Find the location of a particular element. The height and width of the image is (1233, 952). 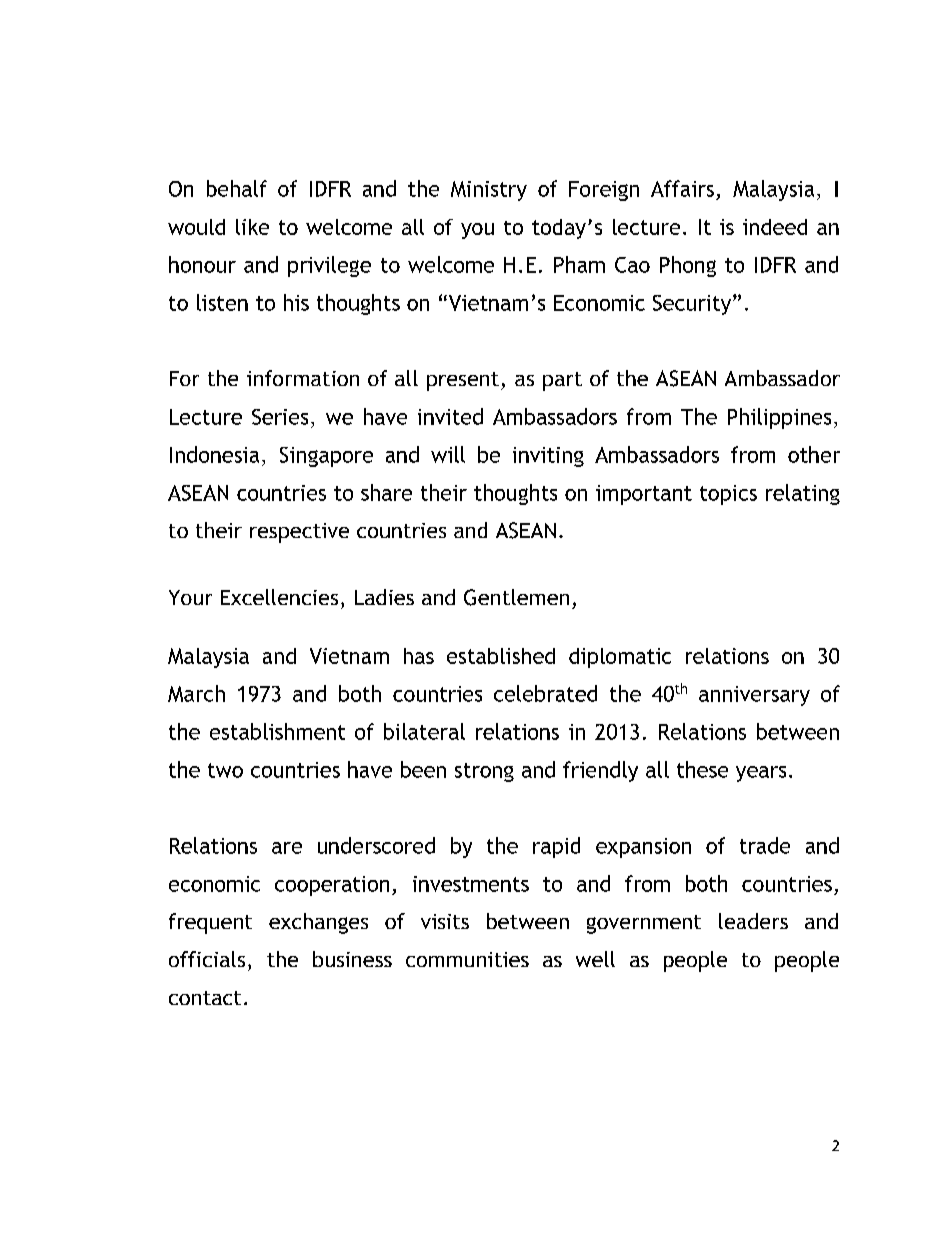

Your is located at coordinates (190, 597).
